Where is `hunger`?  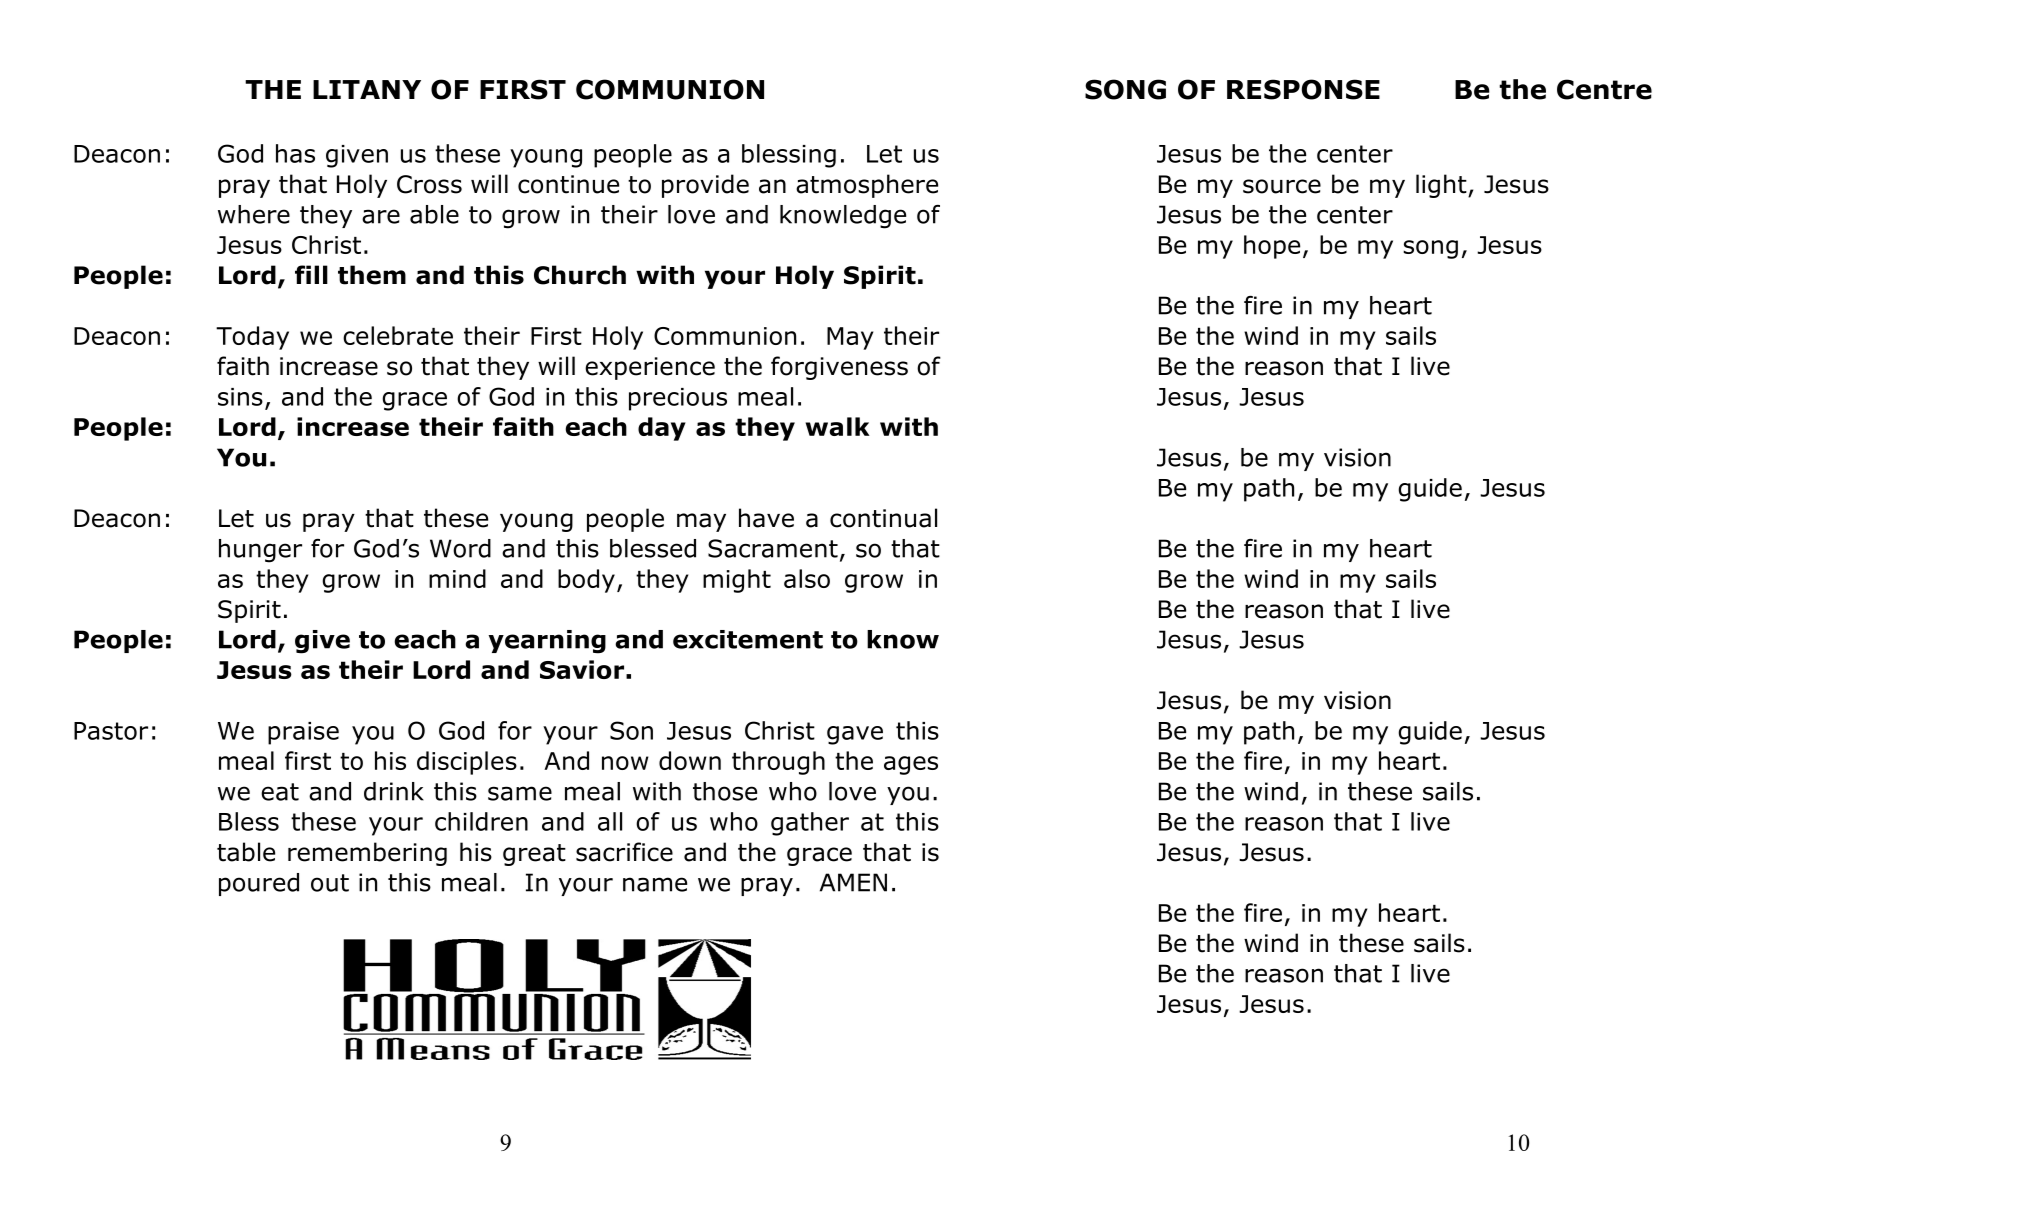 hunger is located at coordinates (260, 551).
